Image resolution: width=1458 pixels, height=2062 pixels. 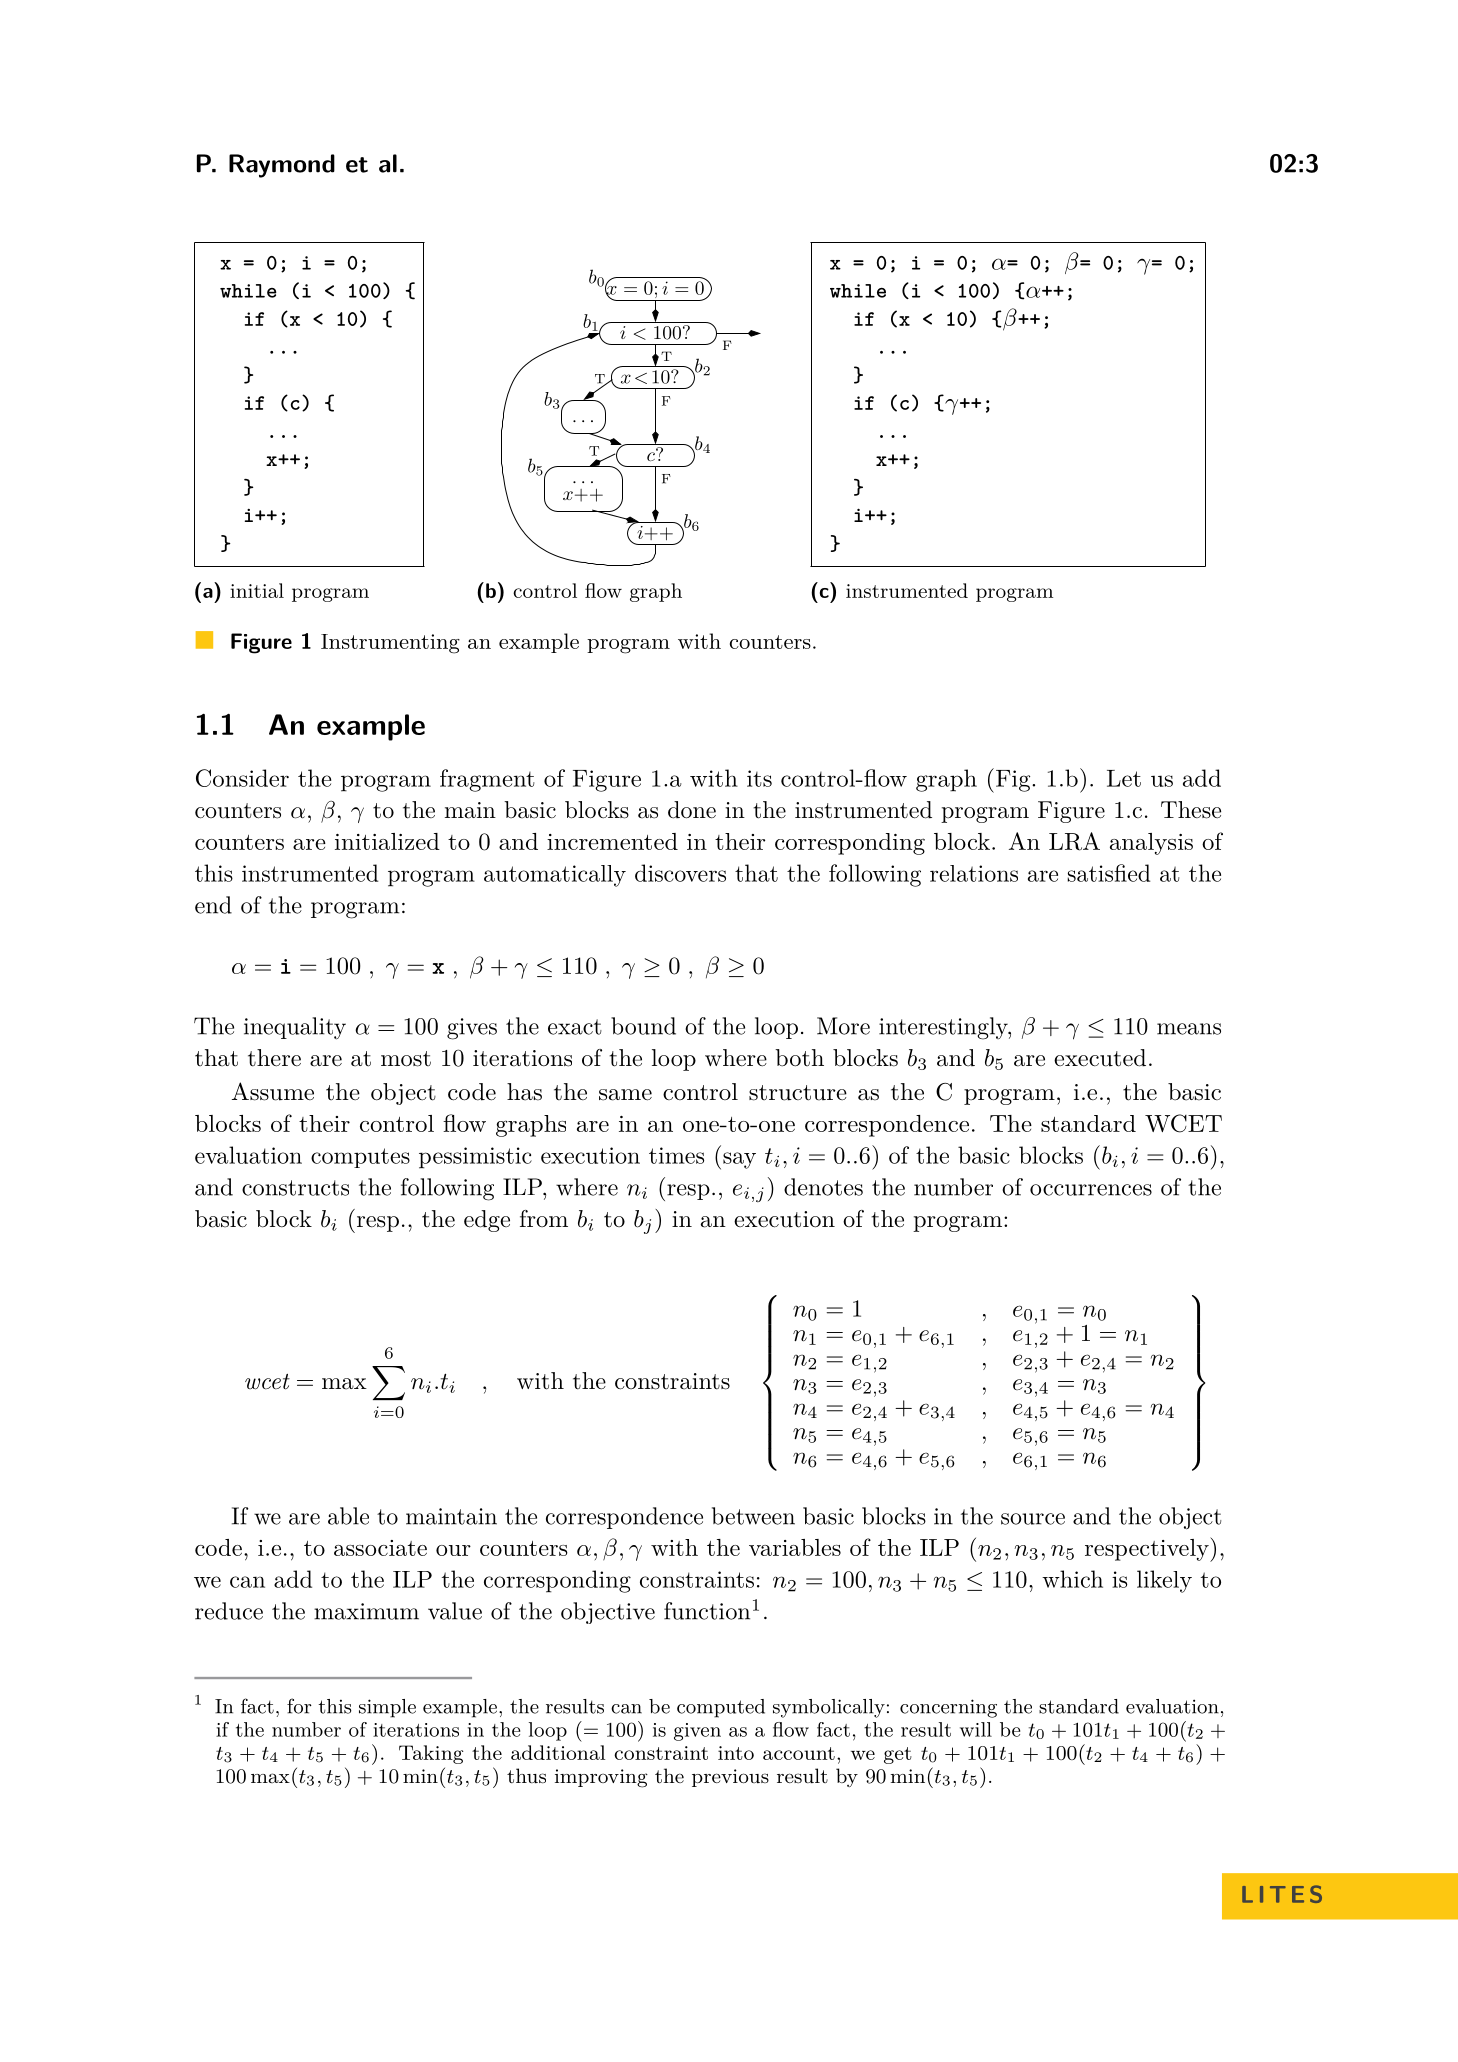 What do you see at coordinates (643, 1026) in the screenshot?
I see `bound` at bounding box center [643, 1026].
